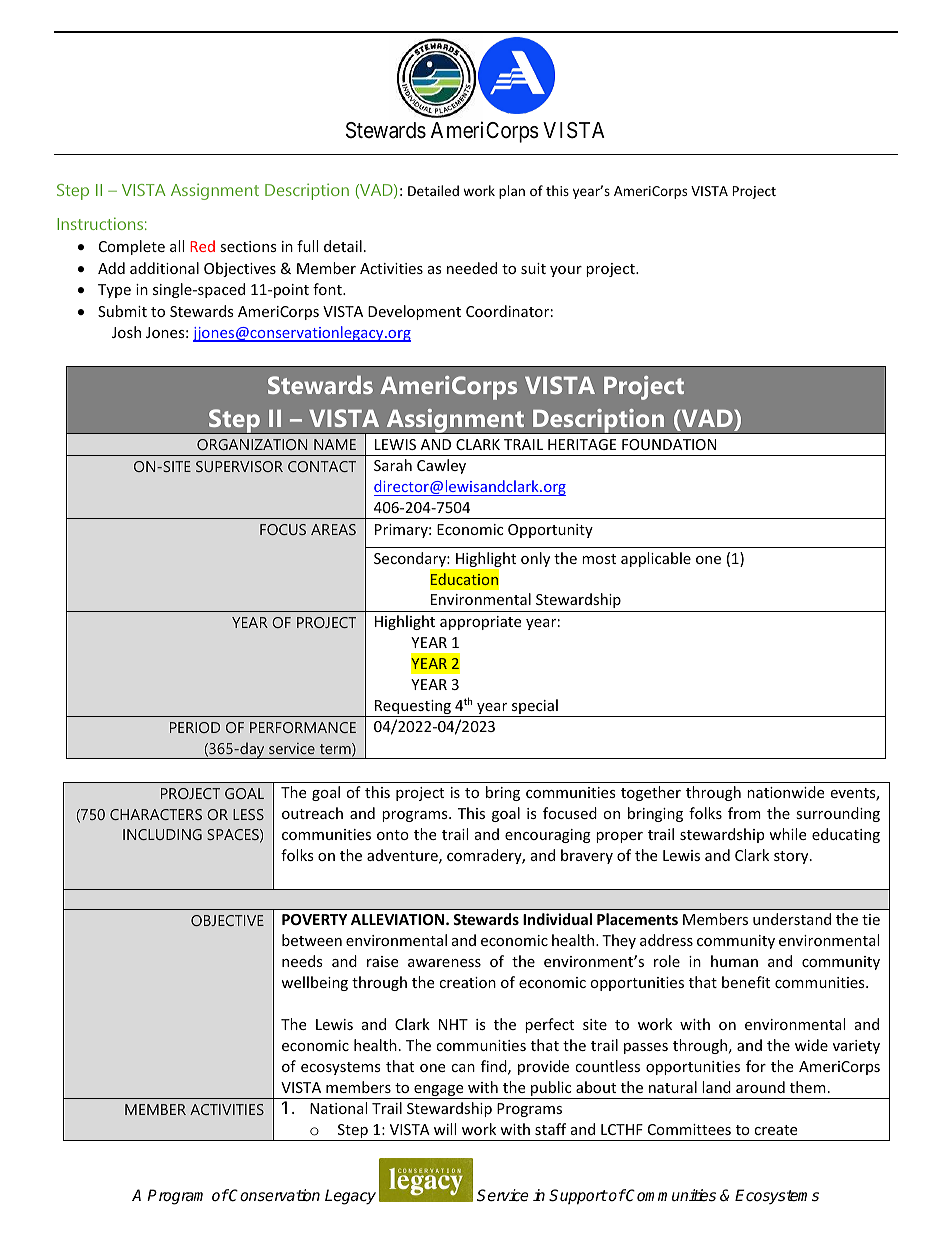 This document has height=1233, width=952. Describe the element at coordinates (202, 246) in the document. I see `Red` at that location.
